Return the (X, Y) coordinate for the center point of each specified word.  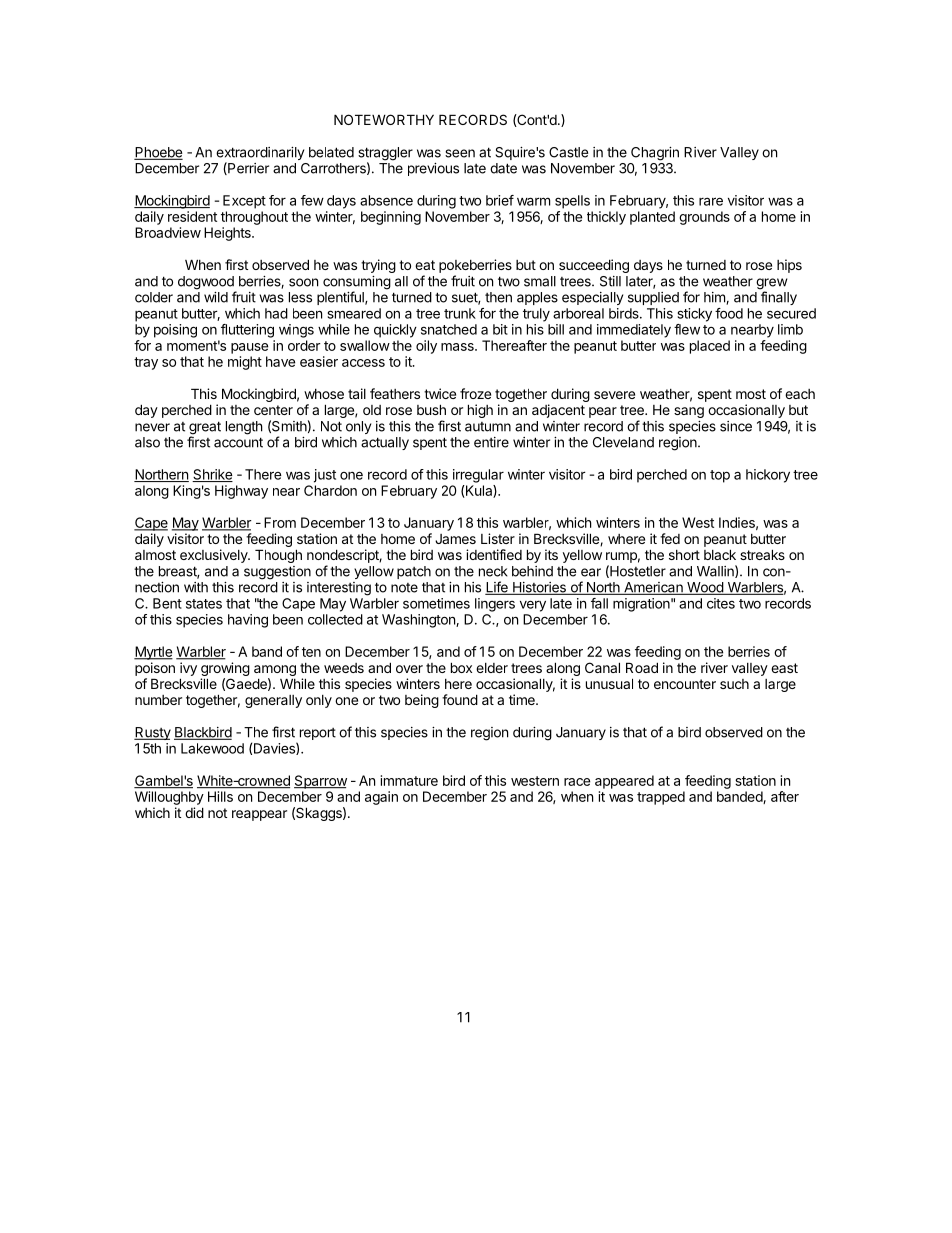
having (248, 621)
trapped (661, 798)
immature (409, 780)
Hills (220, 796)
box (461, 667)
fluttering (247, 331)
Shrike (212, 475)
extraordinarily (260, 155)
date (503, 168)
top (720, 476)
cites (721, 603)
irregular (478, 476)
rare (711, 201)
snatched (449, 329)
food (729, 313)
